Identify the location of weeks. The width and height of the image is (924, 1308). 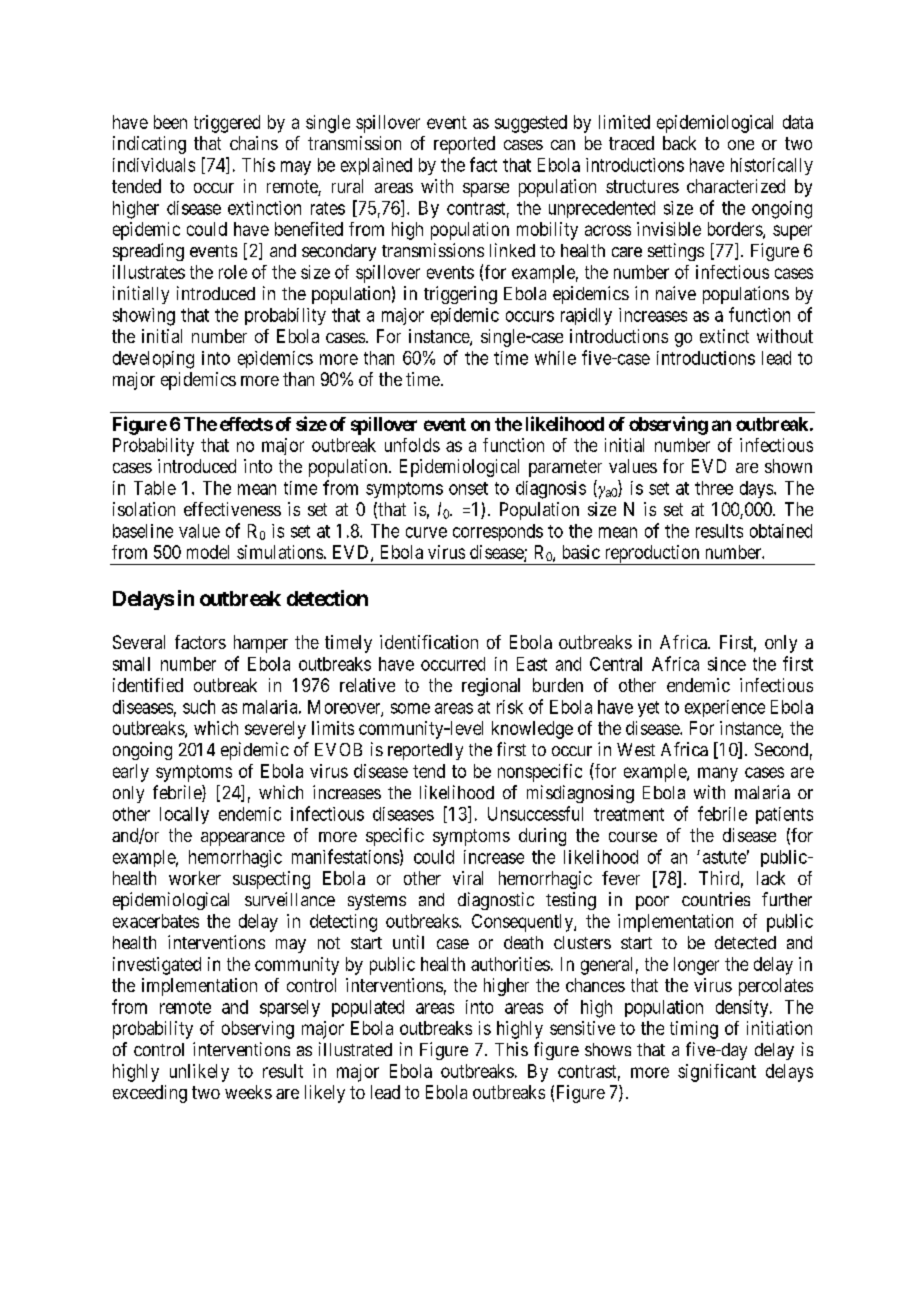
(248, 1092).
